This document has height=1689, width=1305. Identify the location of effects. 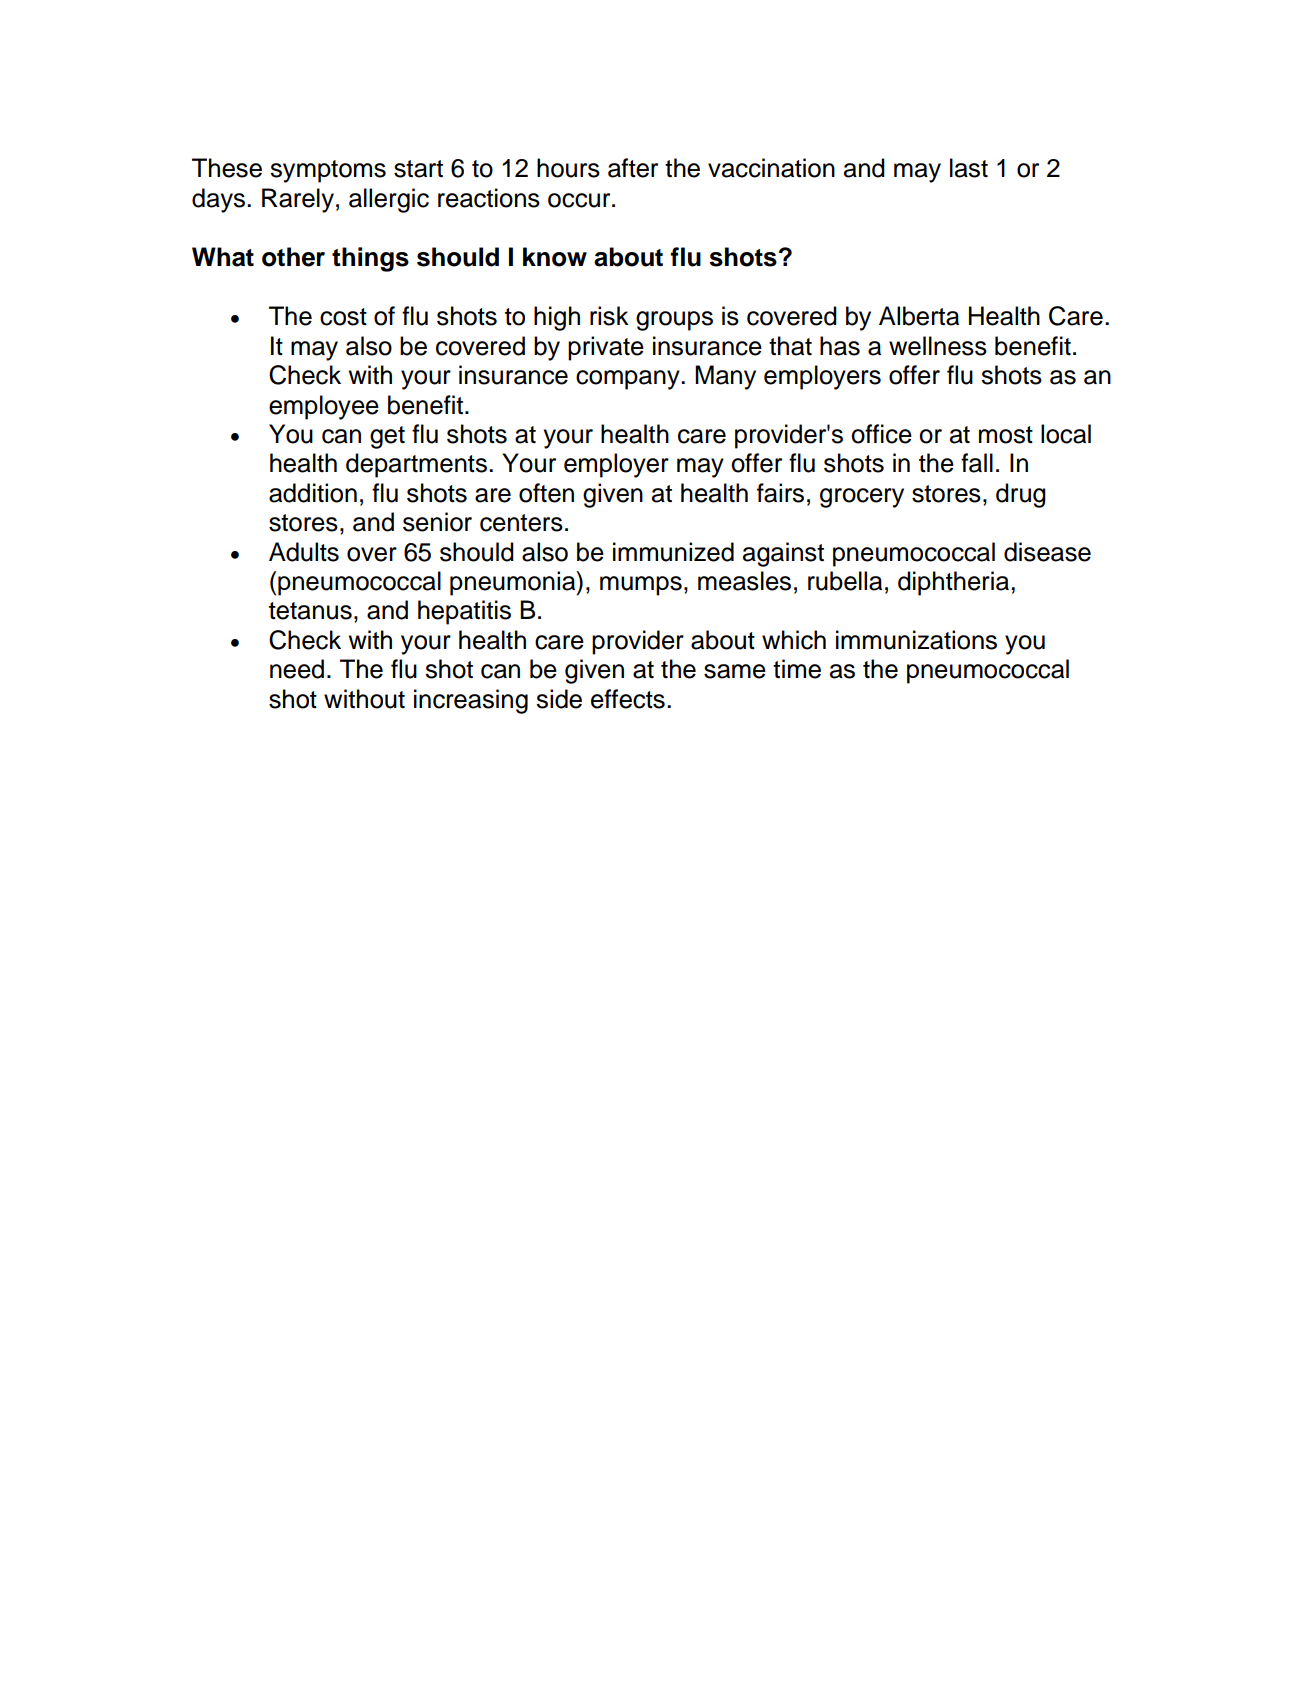
(628, 699).
